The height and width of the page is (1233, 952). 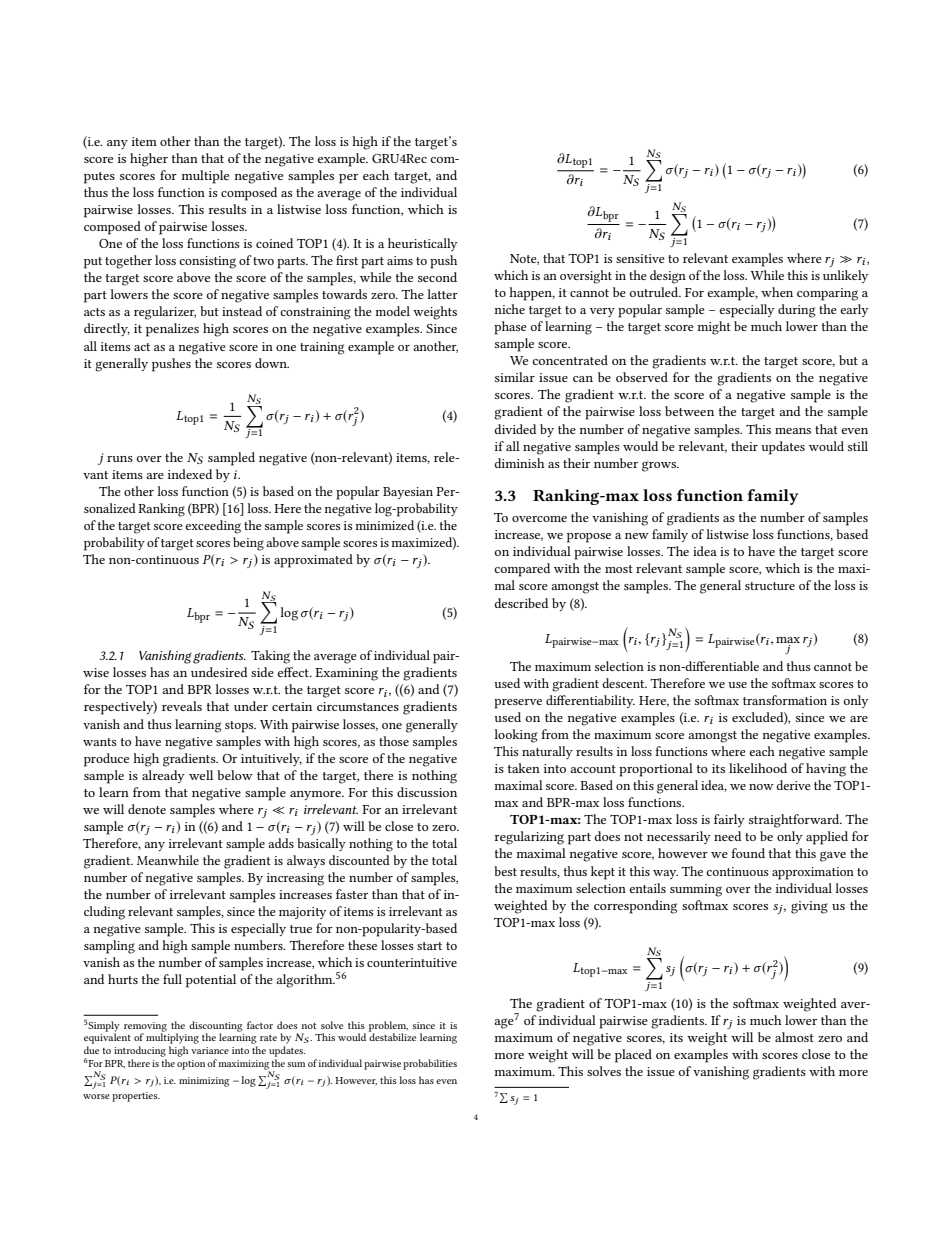 I want to click on now, so click(x=761, y=787).
